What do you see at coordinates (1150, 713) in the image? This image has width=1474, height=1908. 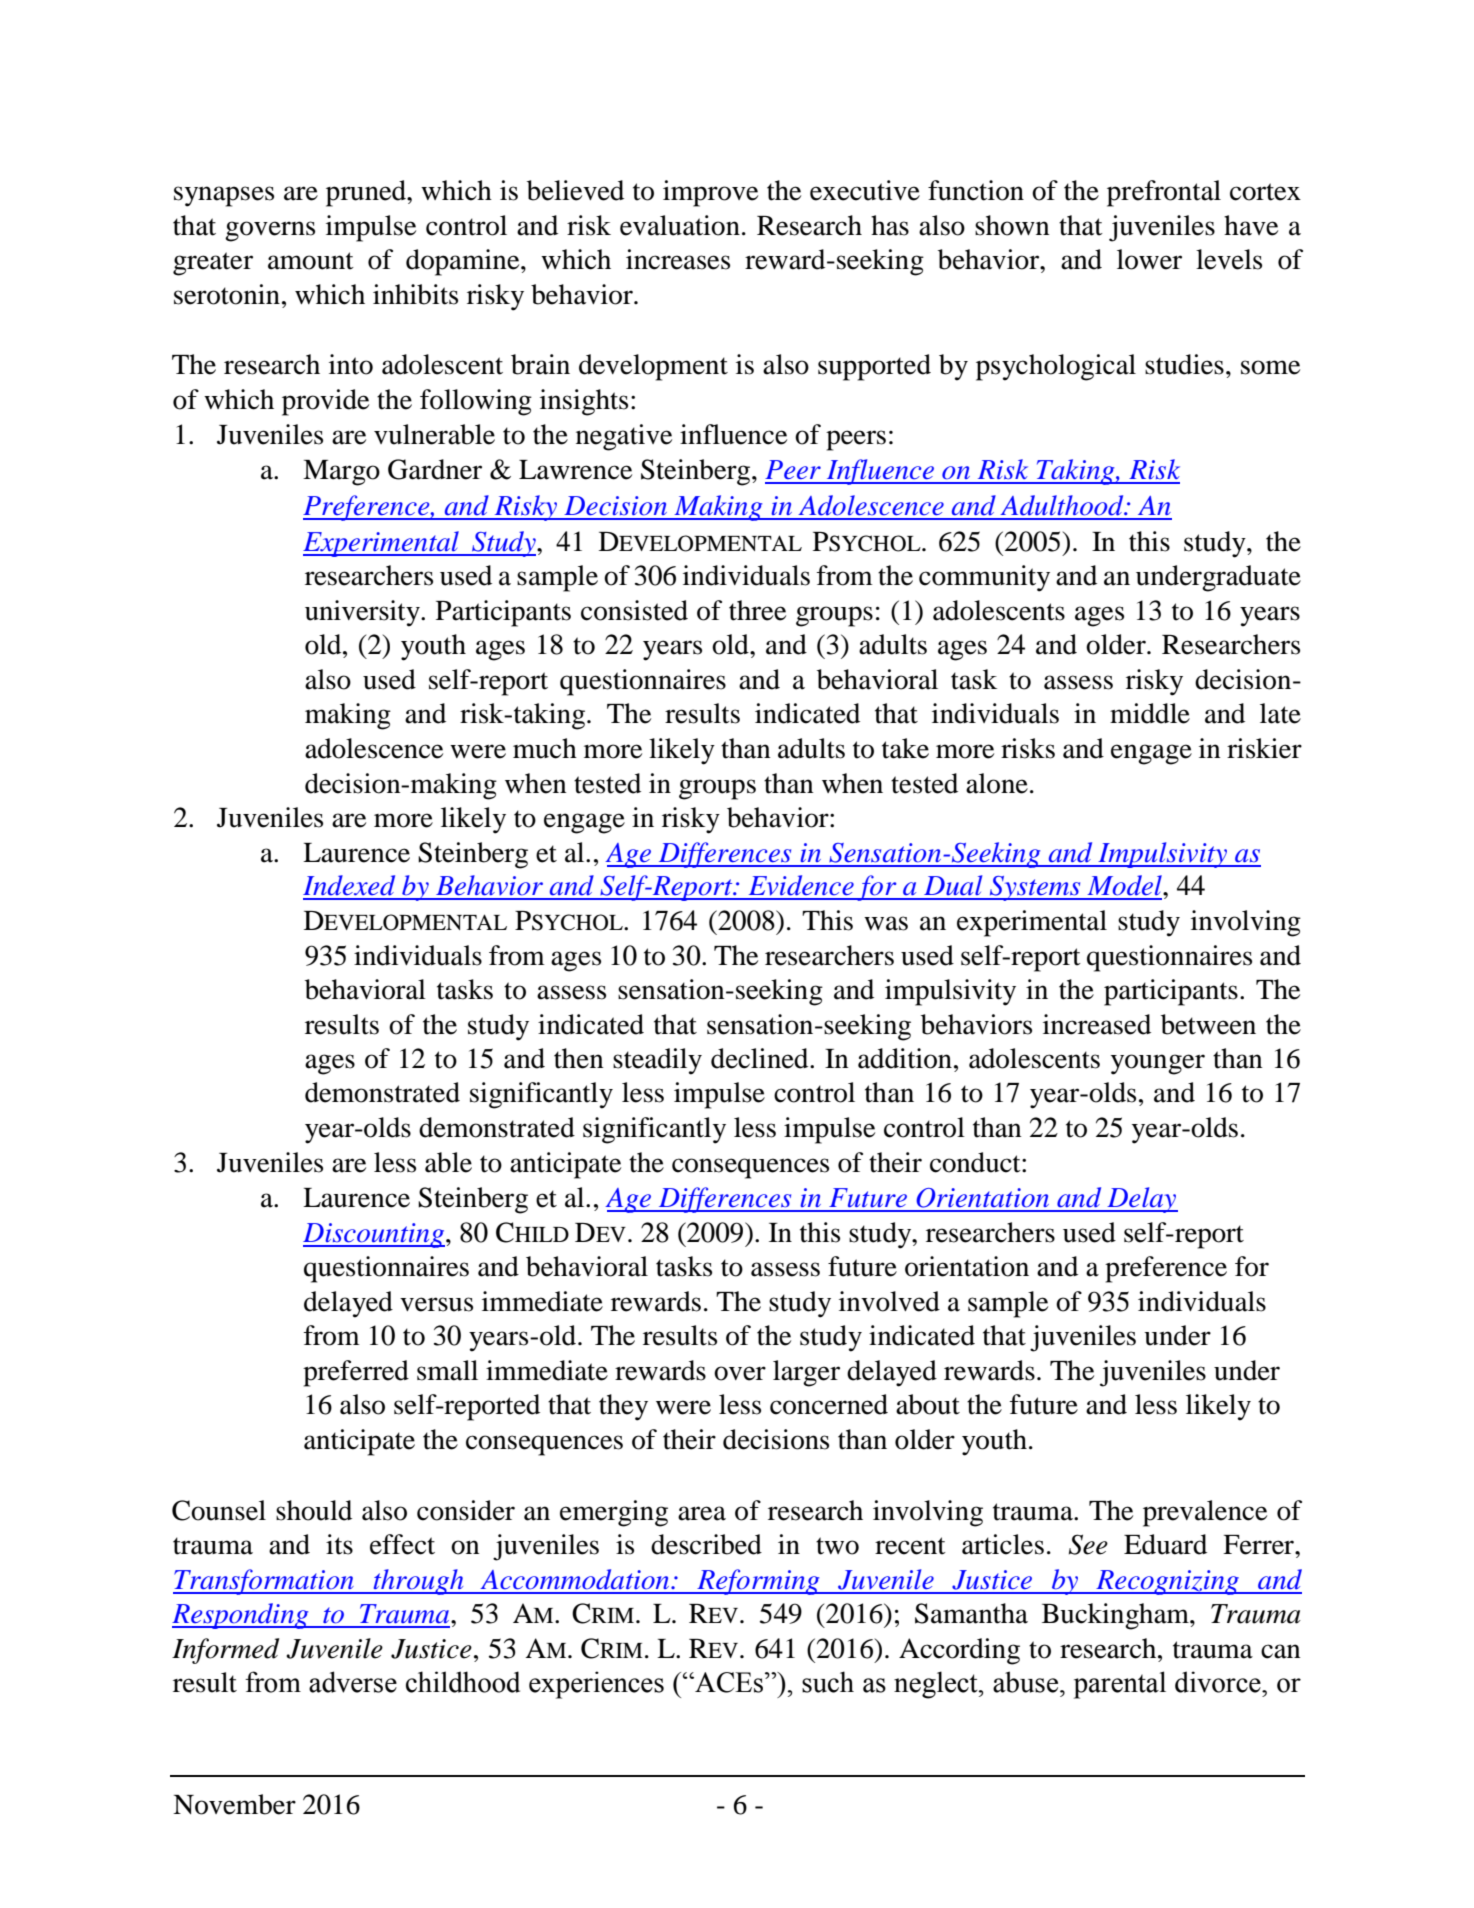 I see `middle` at bounding box center [1150, 713].
